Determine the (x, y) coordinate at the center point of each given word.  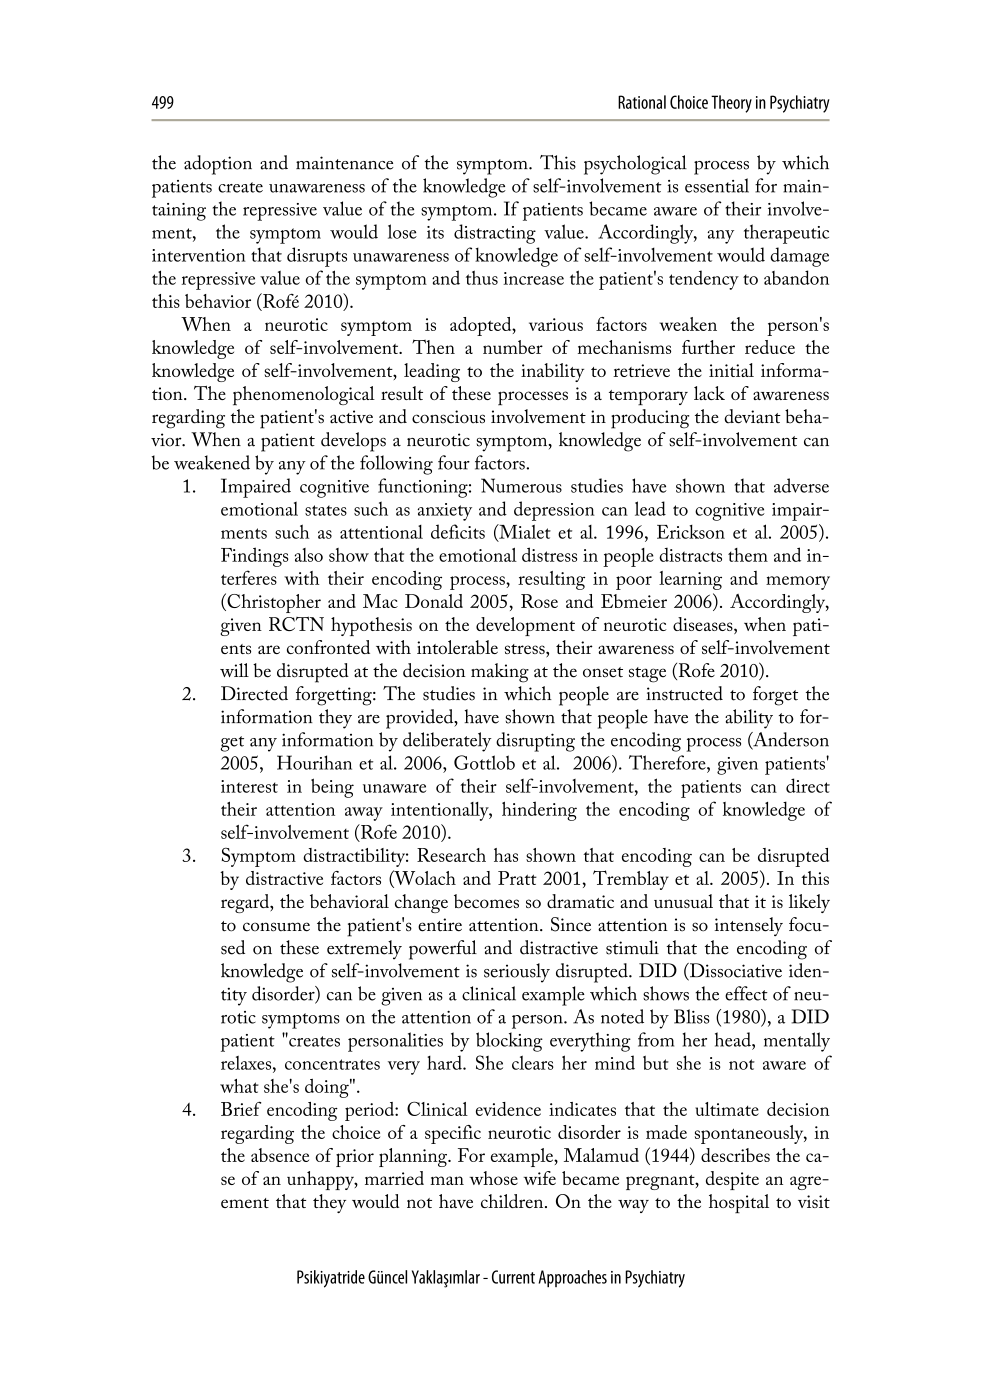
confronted (328, 647)
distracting (495, 234)
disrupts (317, 257)
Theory (731, 104)
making (500, 673)
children (513, 1201)
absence (280, 1155)
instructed (684, 693)
